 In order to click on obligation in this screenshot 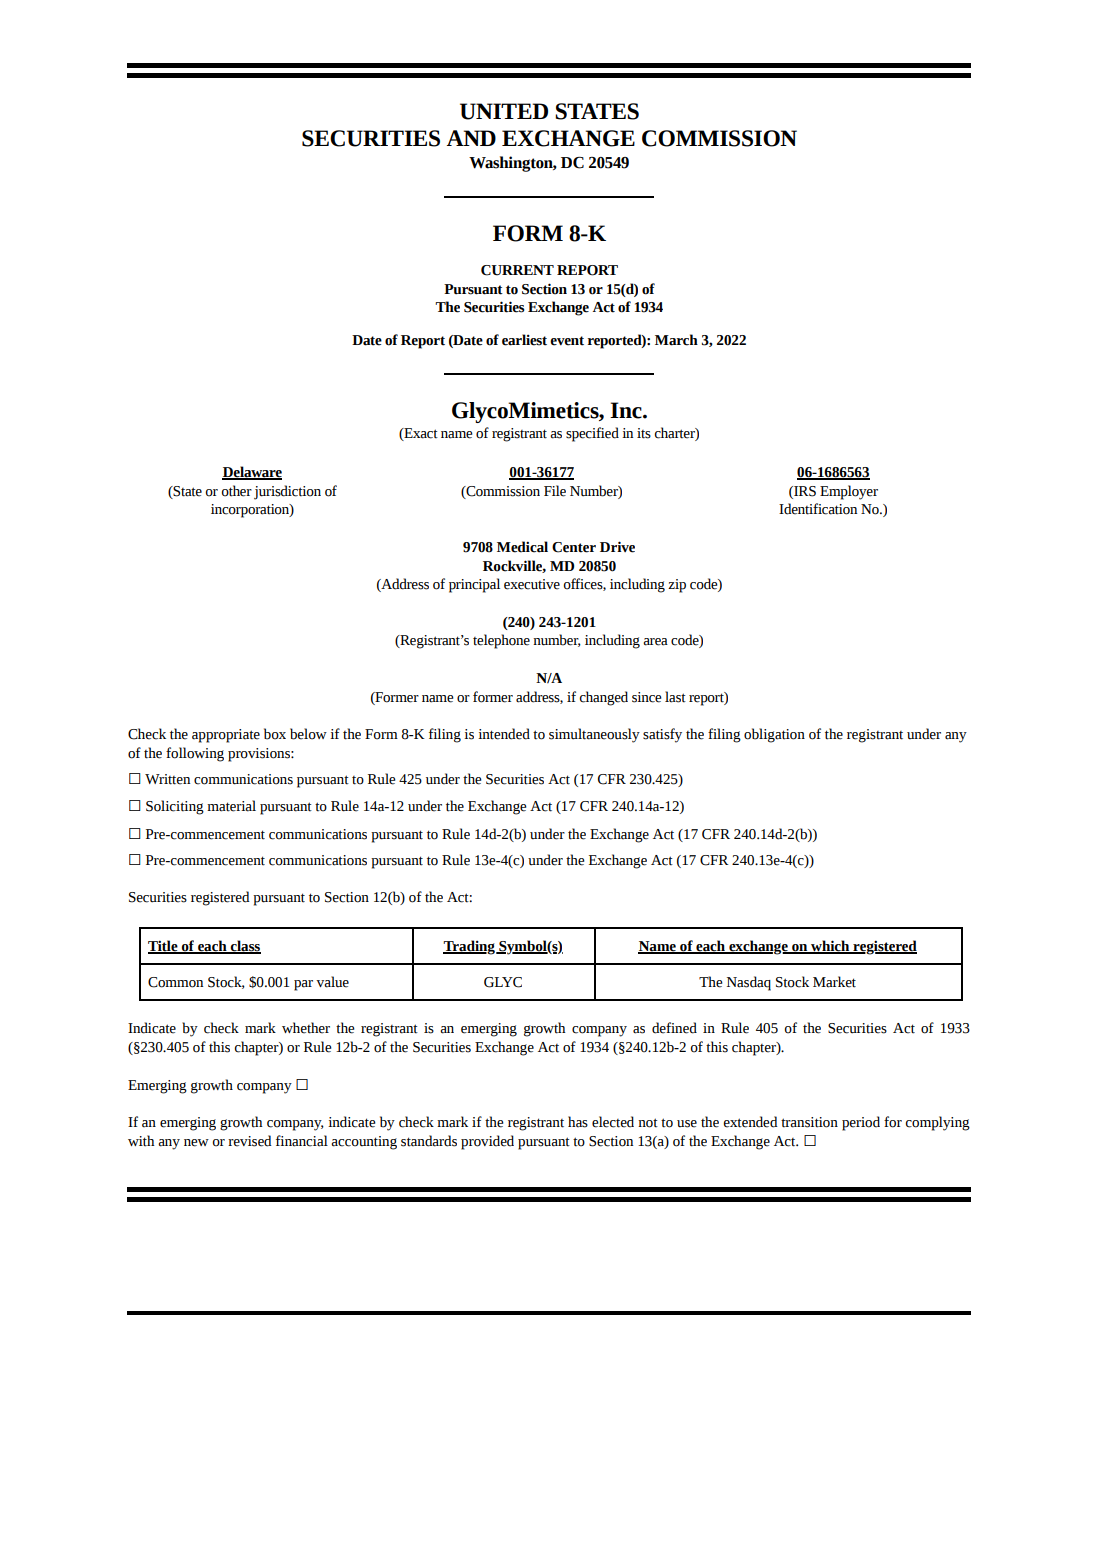, I will do `click(774, 735)`.
